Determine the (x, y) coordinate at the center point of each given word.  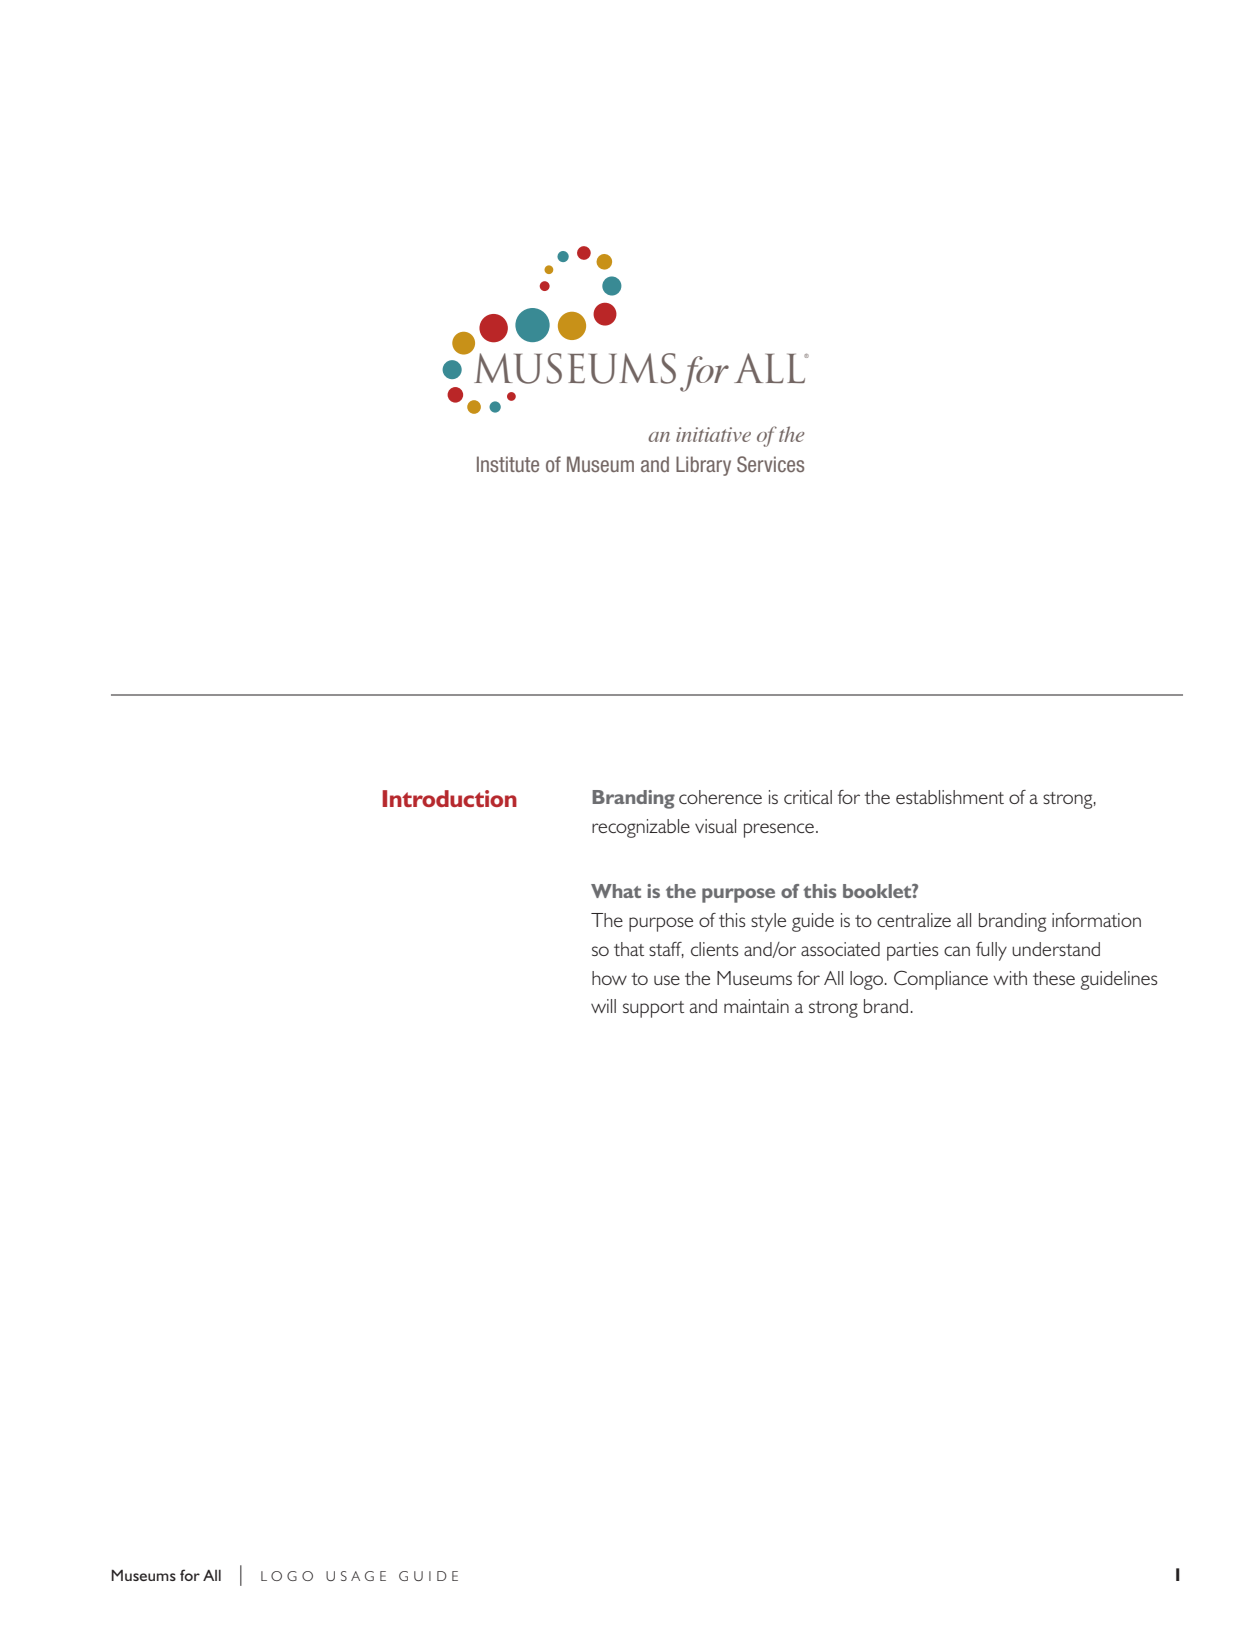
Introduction (449, 798)
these (1054, 978)
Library (703, 466)
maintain (756, 1006)
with (1010, 978)
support (653, 1009)
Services (770, 464)
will (603, 1006)
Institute (508, 464)
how (609, 978)
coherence (720, 797)
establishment (950, 797)
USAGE (356, 1576)
